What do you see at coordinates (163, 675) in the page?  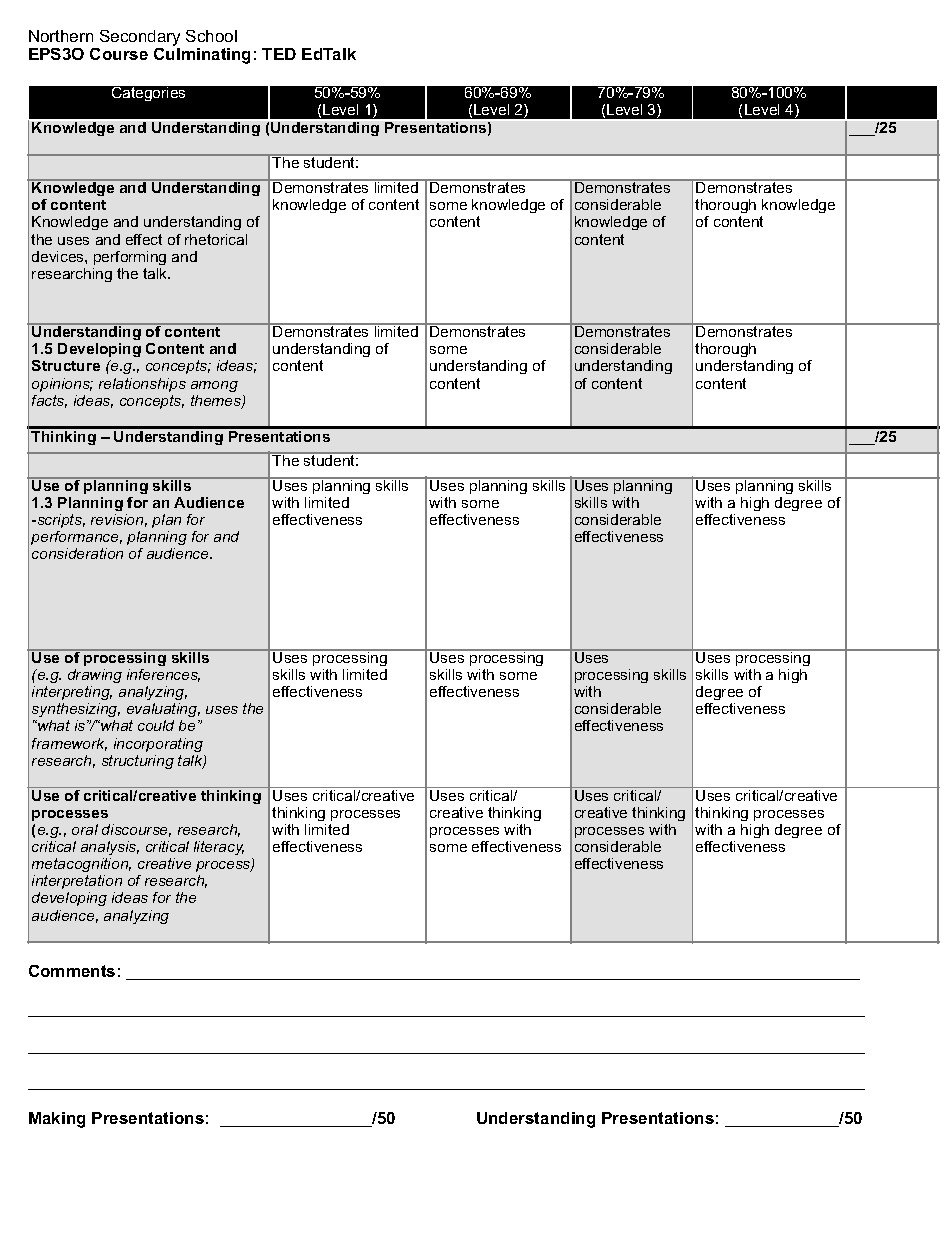 I see `inferences` at bounding box center [163, 675].
